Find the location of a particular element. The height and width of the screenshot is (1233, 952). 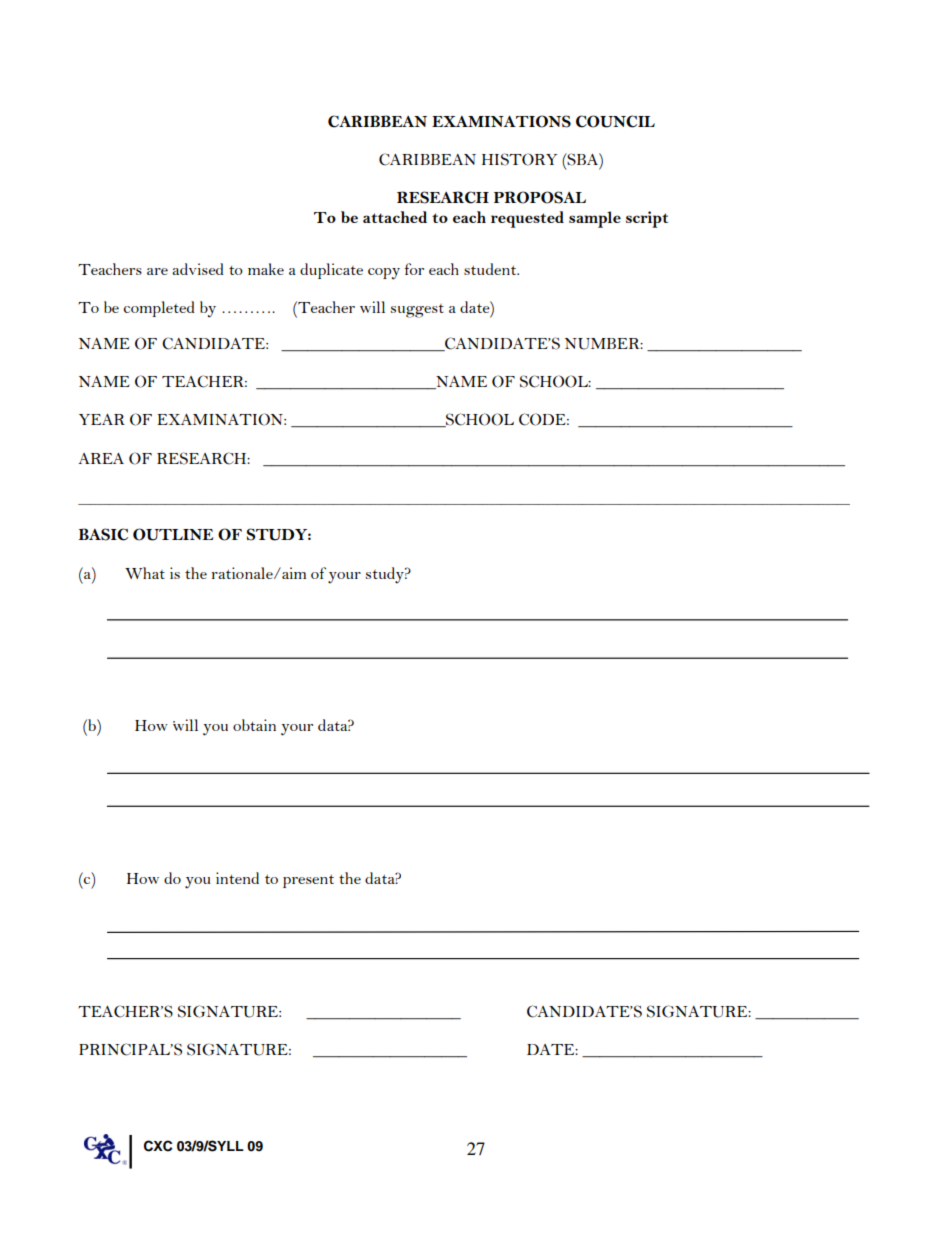

COUNCIL is located at coordinates (615, 121).
